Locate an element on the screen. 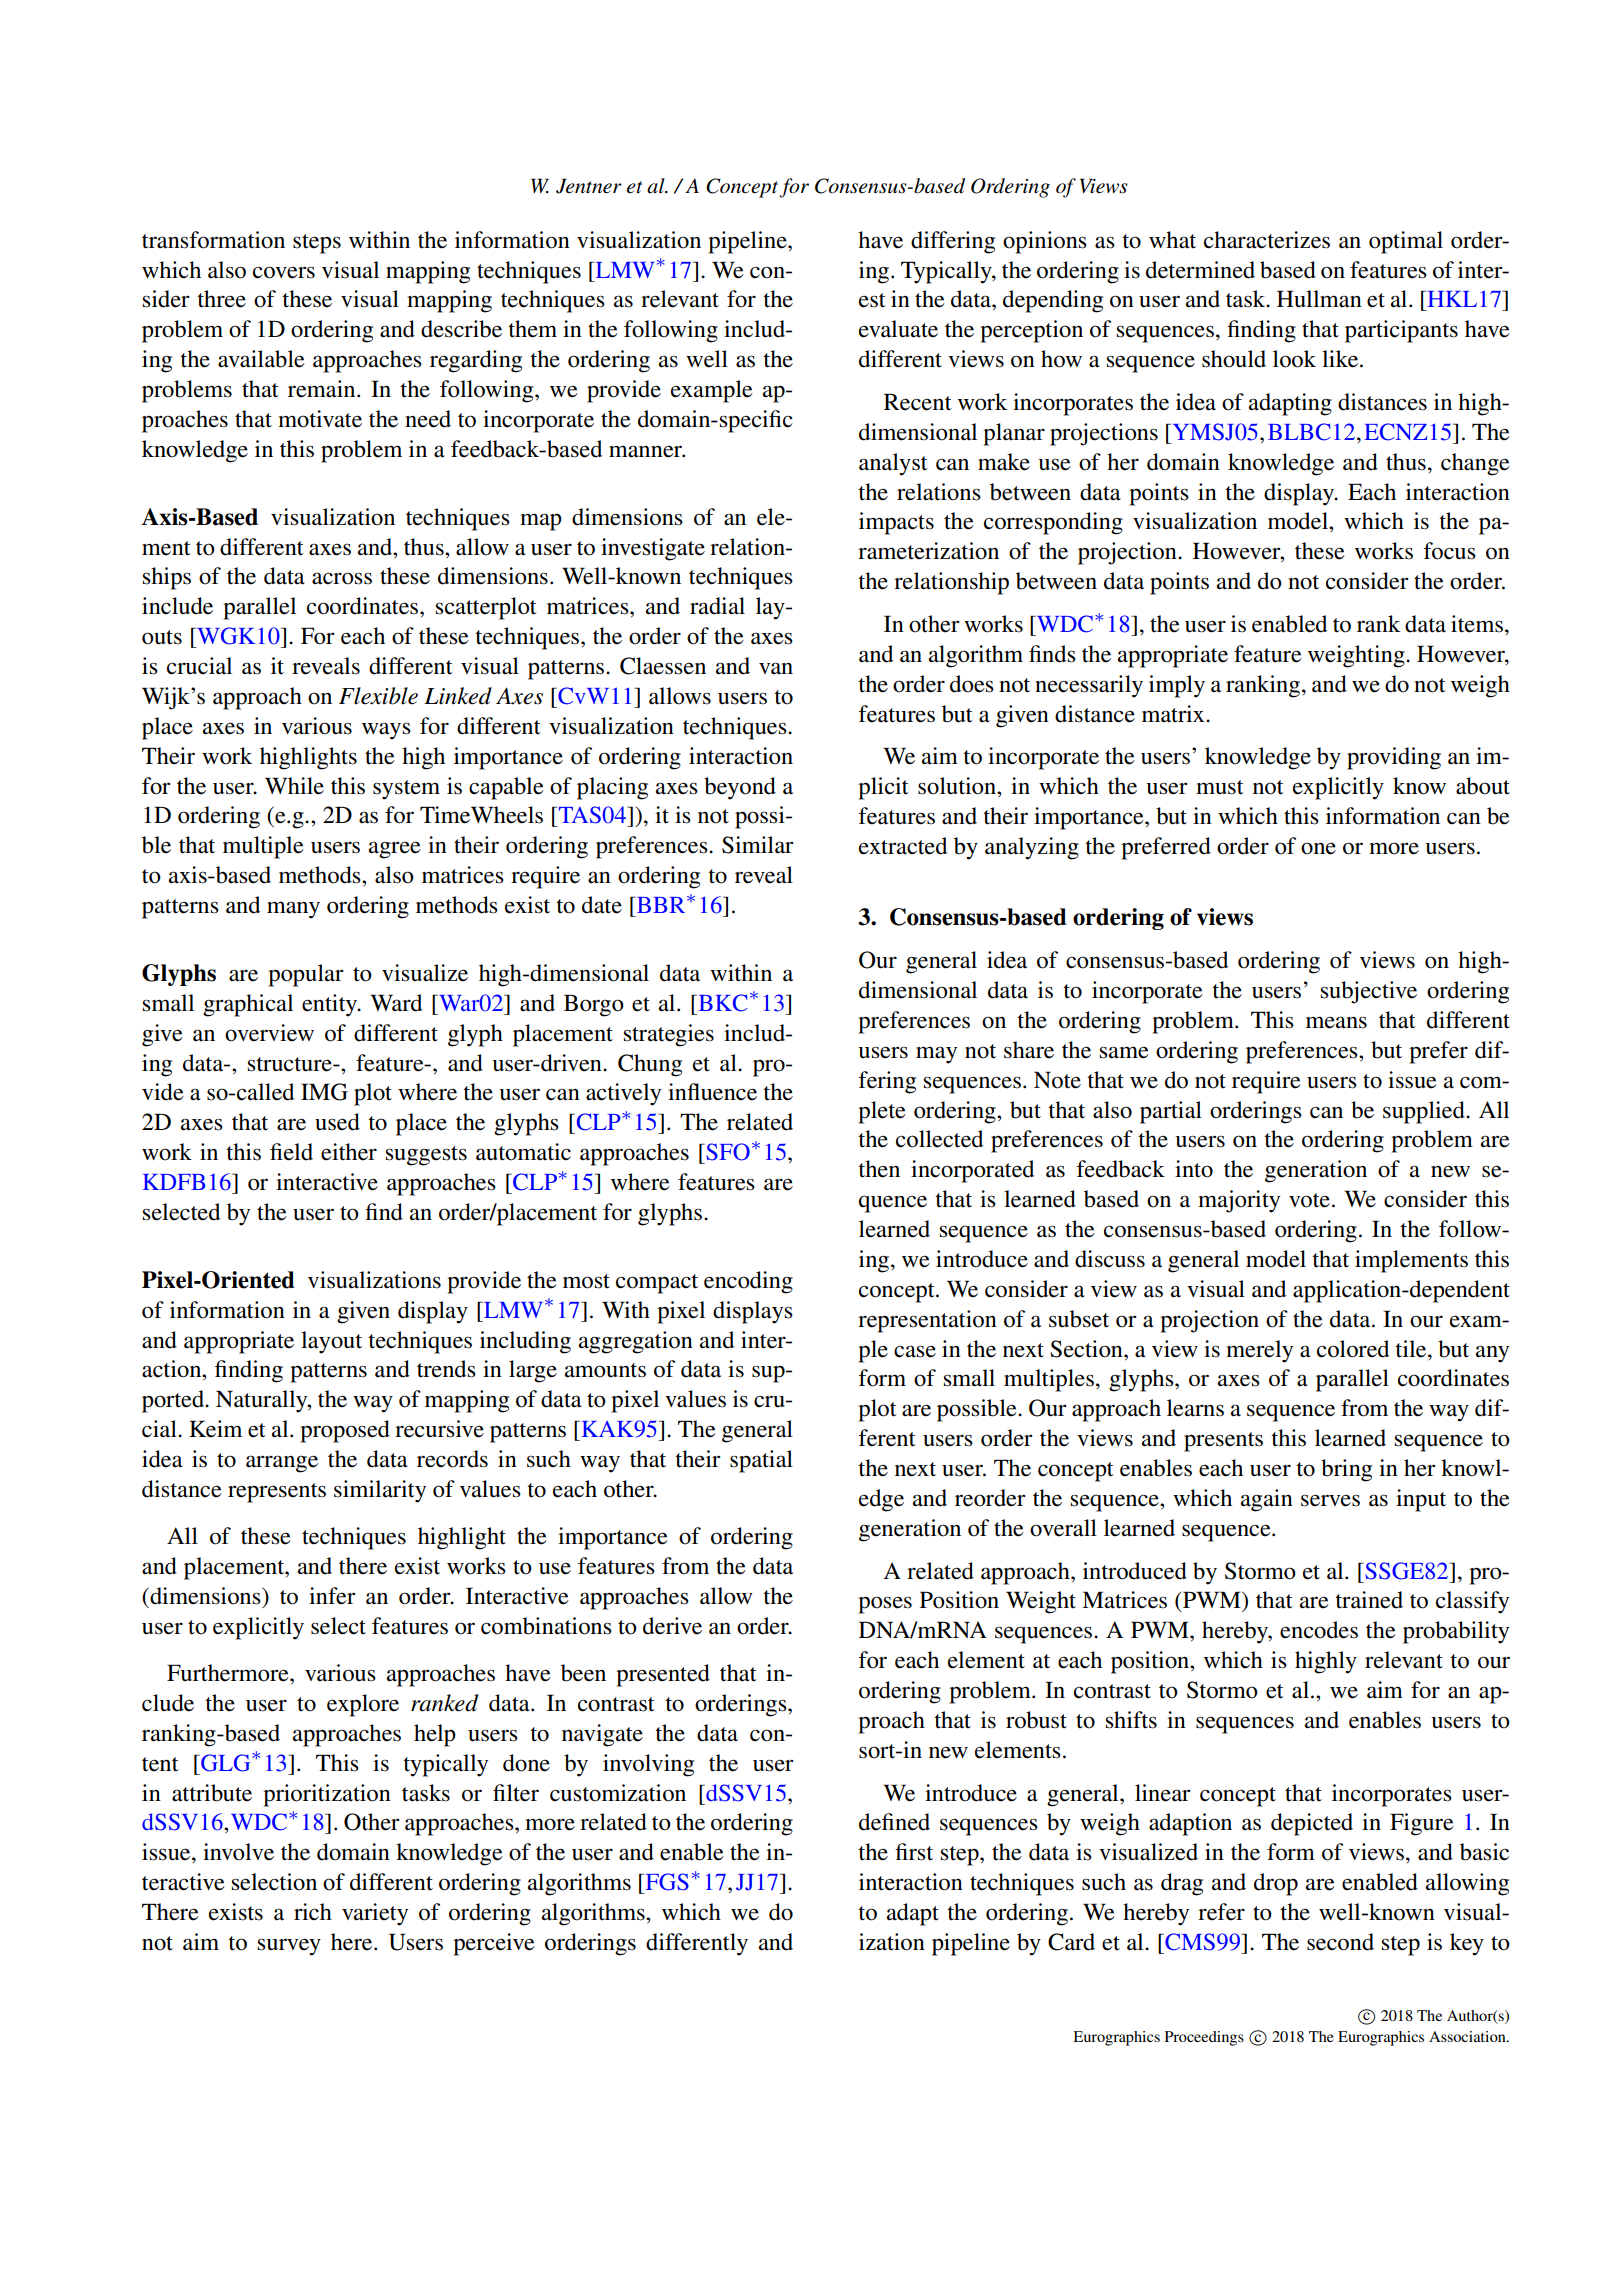  second is located at coordinates (1340, 1942).
